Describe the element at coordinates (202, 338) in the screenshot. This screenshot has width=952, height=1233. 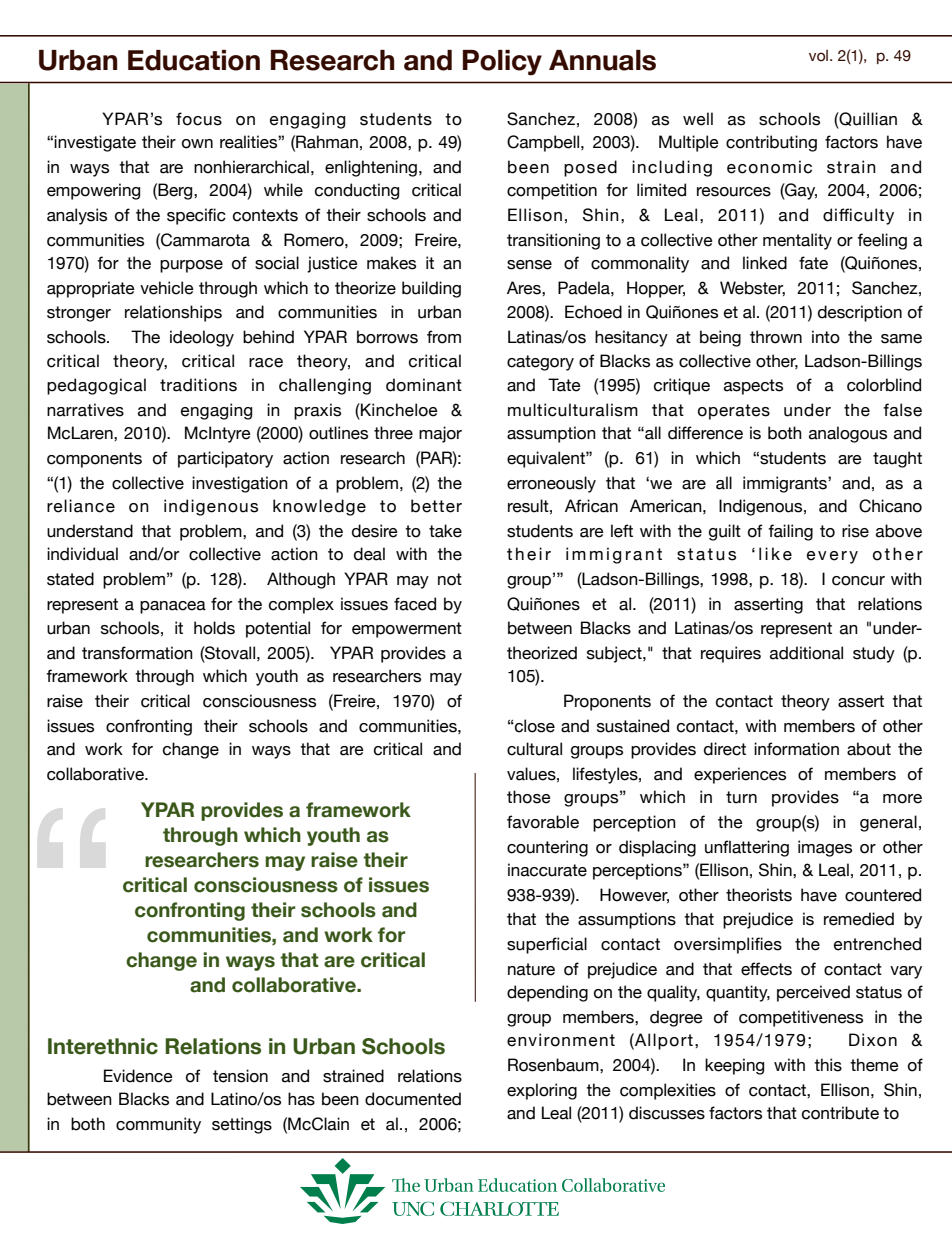
I see `ideology` at that location.
